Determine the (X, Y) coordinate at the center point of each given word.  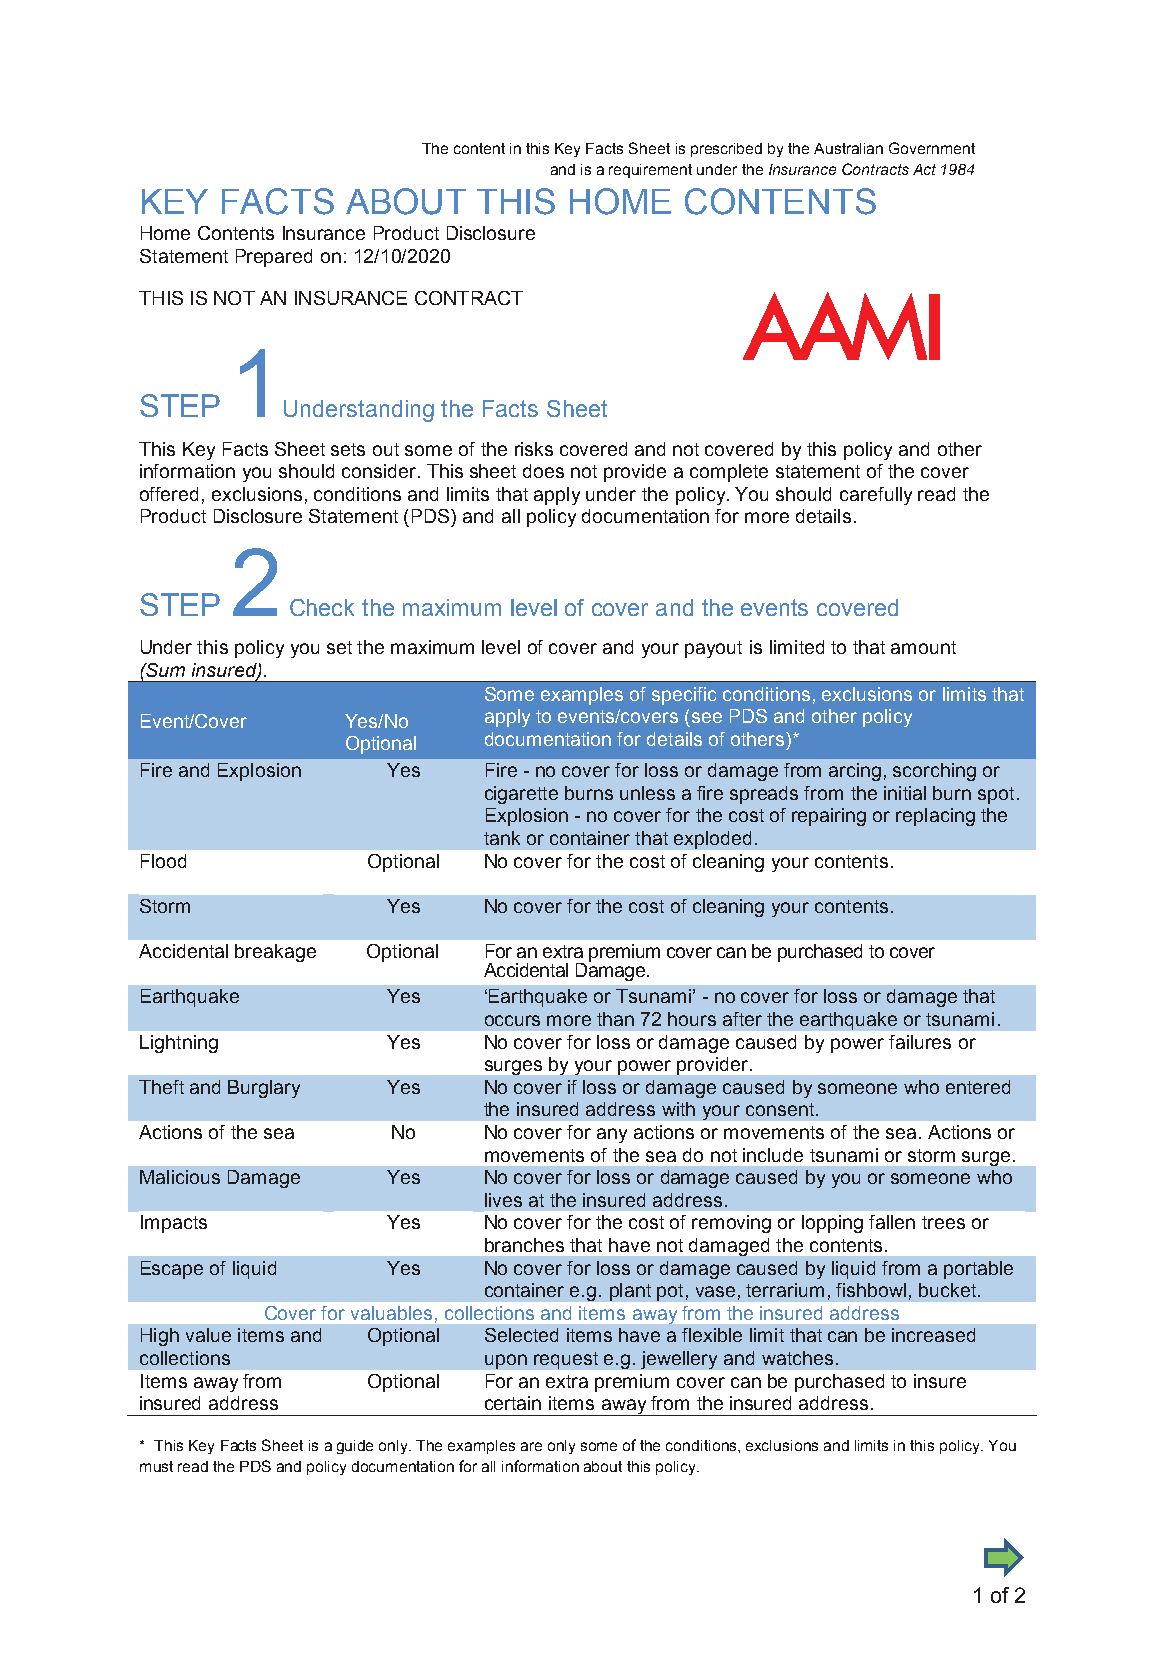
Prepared (274, 258)
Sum (165, 670)
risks (534, 449)
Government (932, 148)
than (615, 1019)
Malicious (180, 1177)
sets (348, 449)
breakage (275, 953)
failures (920, 1042)
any (612, 1135)
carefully (876, 496)
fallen (892, 1222)
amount (923, 647)
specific (684, 696)
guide (355, 1447)
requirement (650, 171)
